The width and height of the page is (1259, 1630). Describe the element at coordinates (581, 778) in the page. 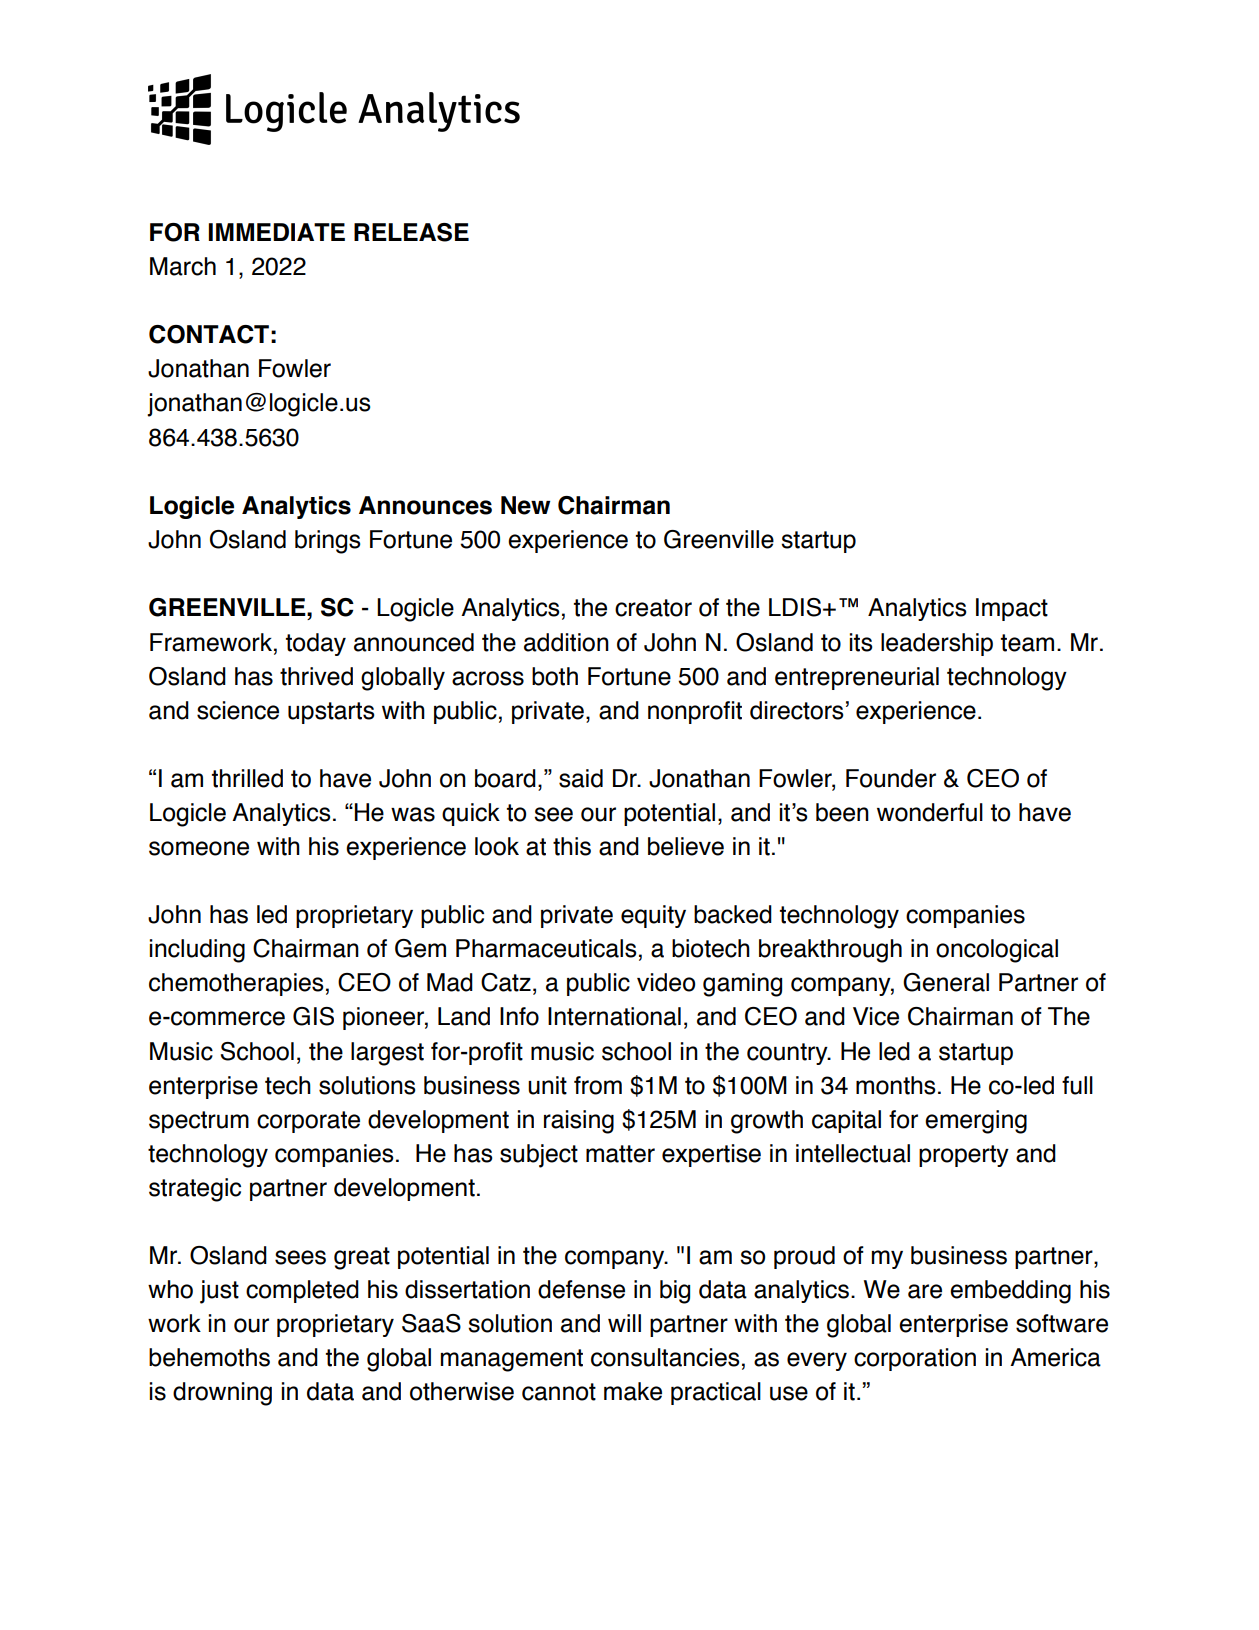

I see `said` at that location.
